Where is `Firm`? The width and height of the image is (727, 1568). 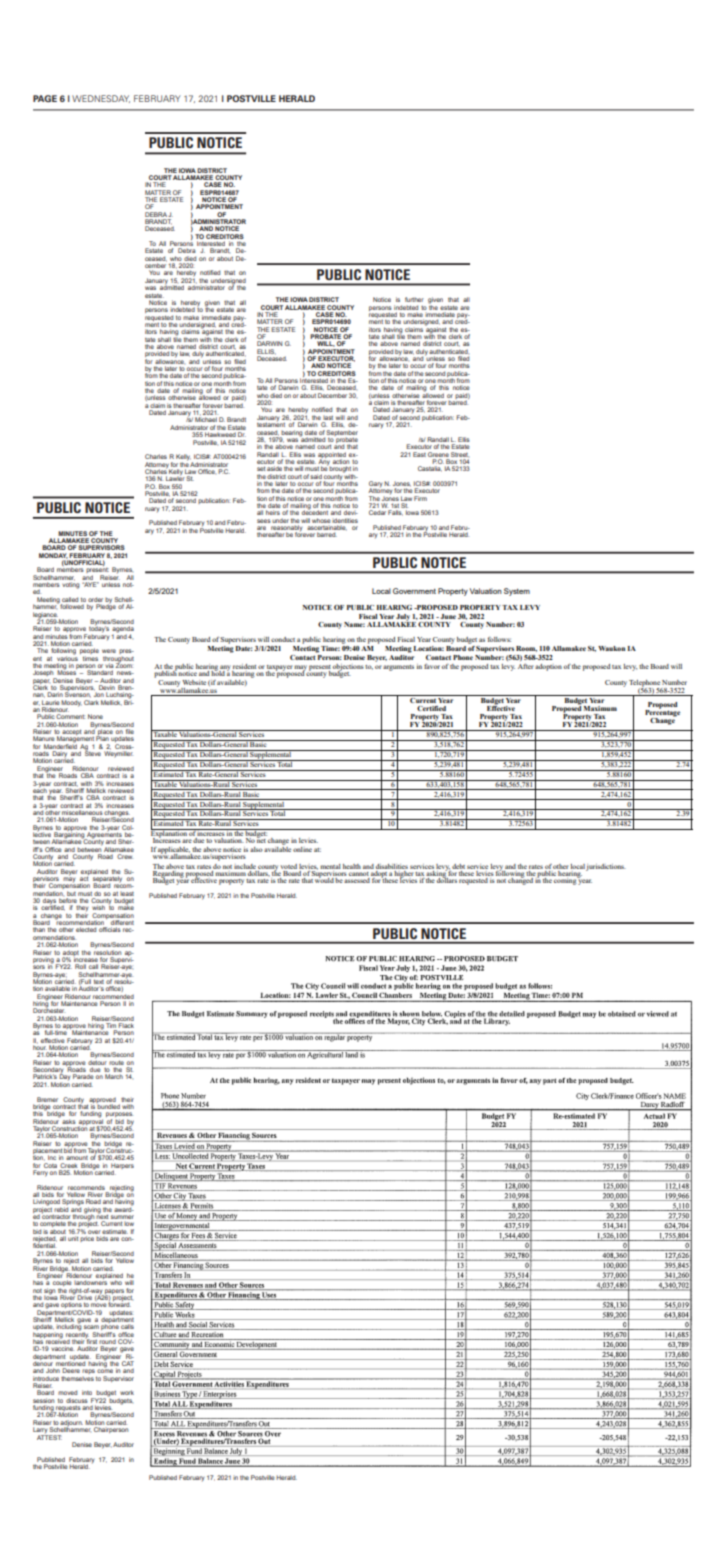
Firm is located at coordinates (420, 498).
